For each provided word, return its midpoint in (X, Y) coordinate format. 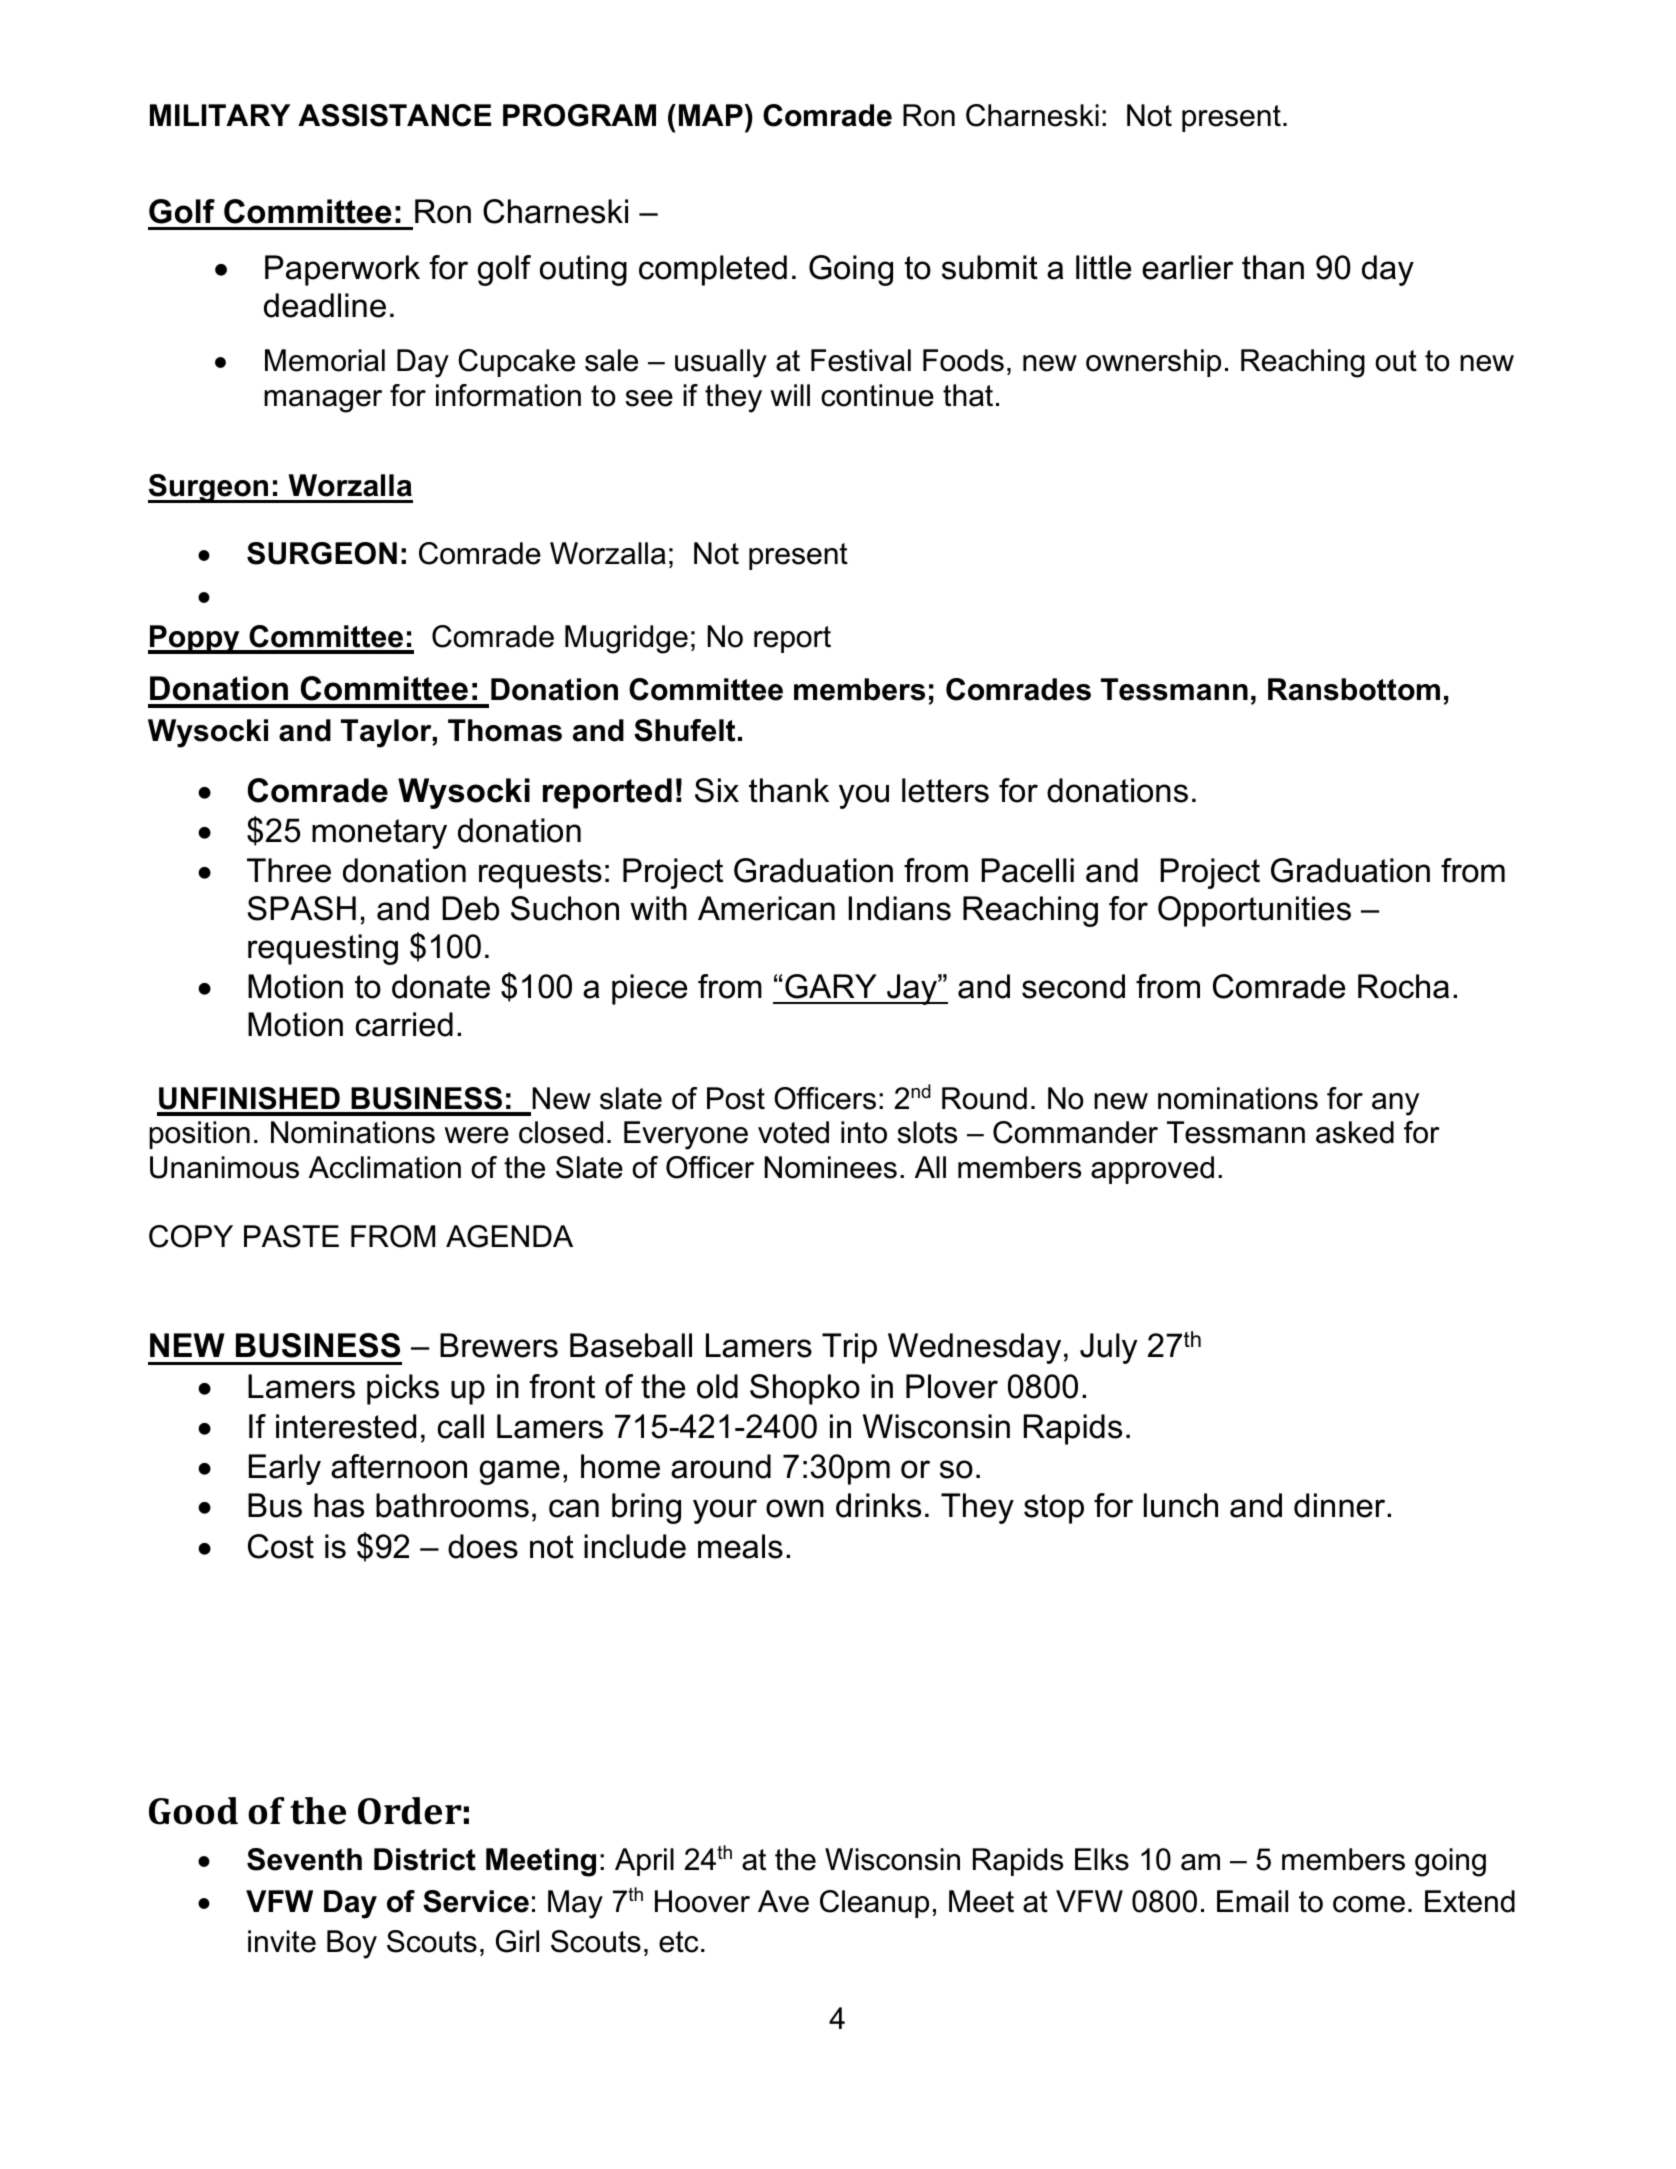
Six (717, 790)
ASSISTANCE (394, 115)
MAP (711, 115)
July (1109, 1348)
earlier (1187, 267)
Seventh (304, 1859)
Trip (849, 1348)
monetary (379, 834)
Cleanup (874, 1904)
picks (403, 1389)
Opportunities (1254, 911)
